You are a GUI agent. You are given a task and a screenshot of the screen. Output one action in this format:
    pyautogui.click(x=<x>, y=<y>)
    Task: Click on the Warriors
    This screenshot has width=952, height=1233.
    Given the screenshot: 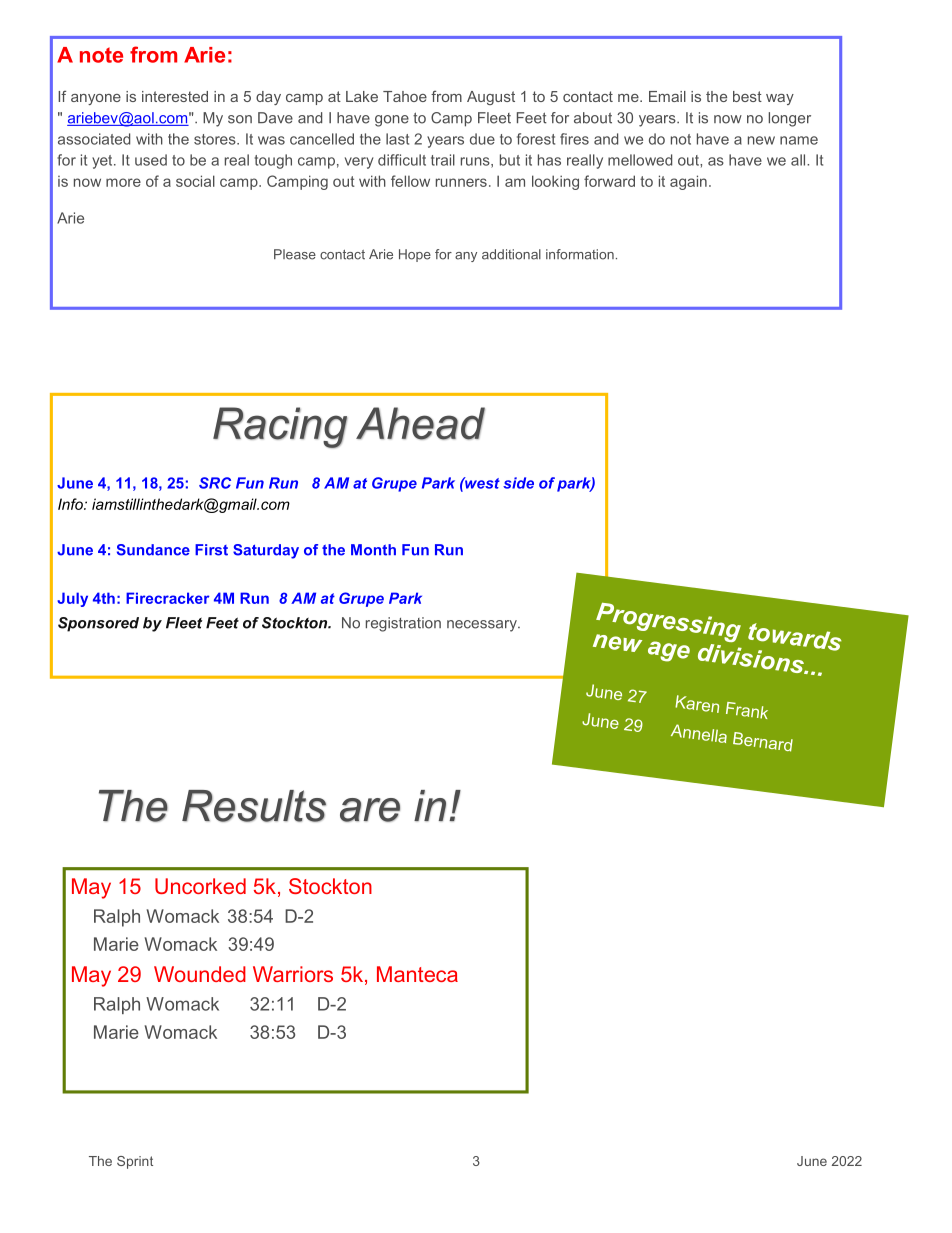 What is the action you would take?
    pyautogui.click(x=293, y=974)
